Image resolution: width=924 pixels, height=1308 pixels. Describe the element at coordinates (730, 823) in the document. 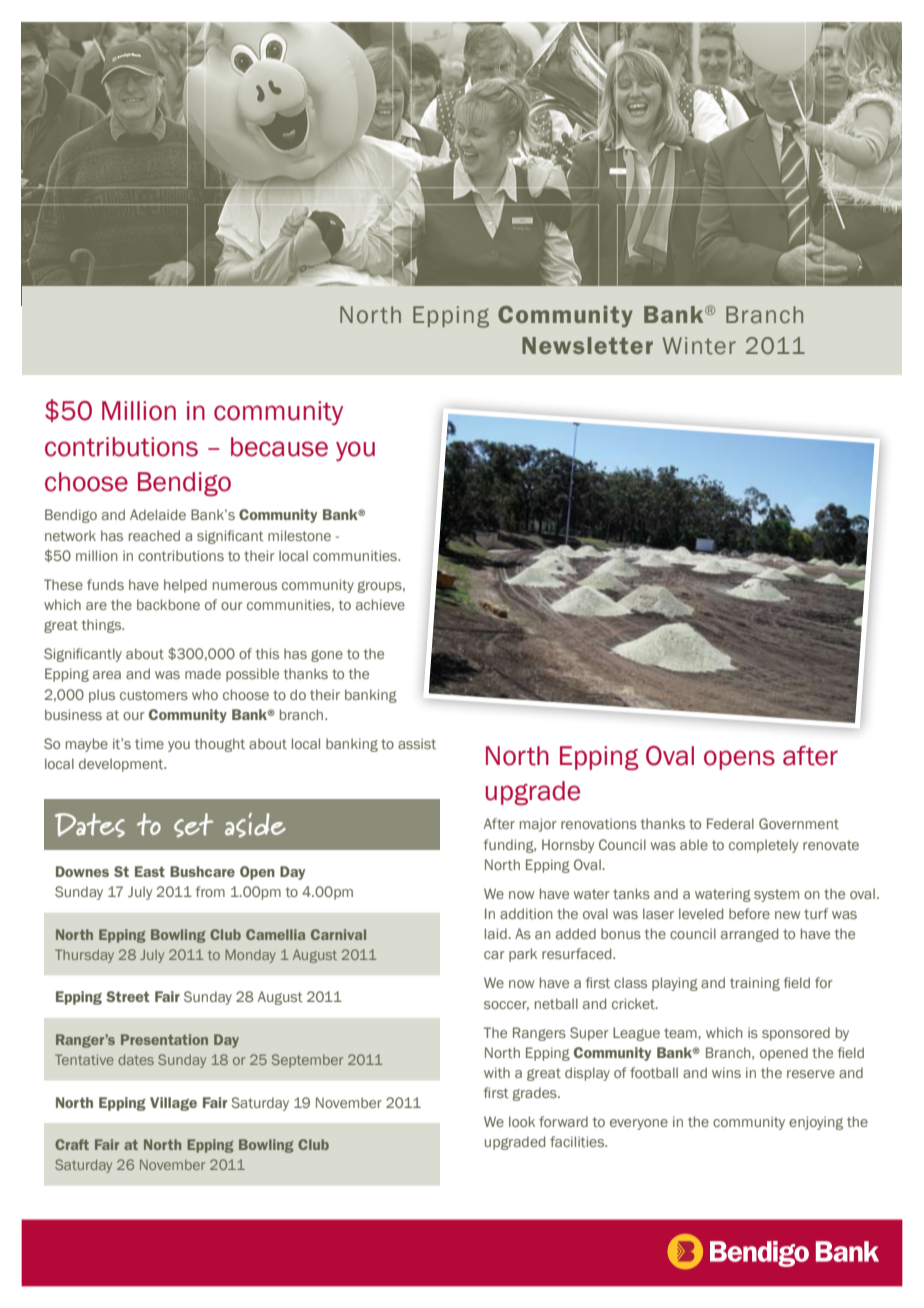

I see `Federal` at that location.
